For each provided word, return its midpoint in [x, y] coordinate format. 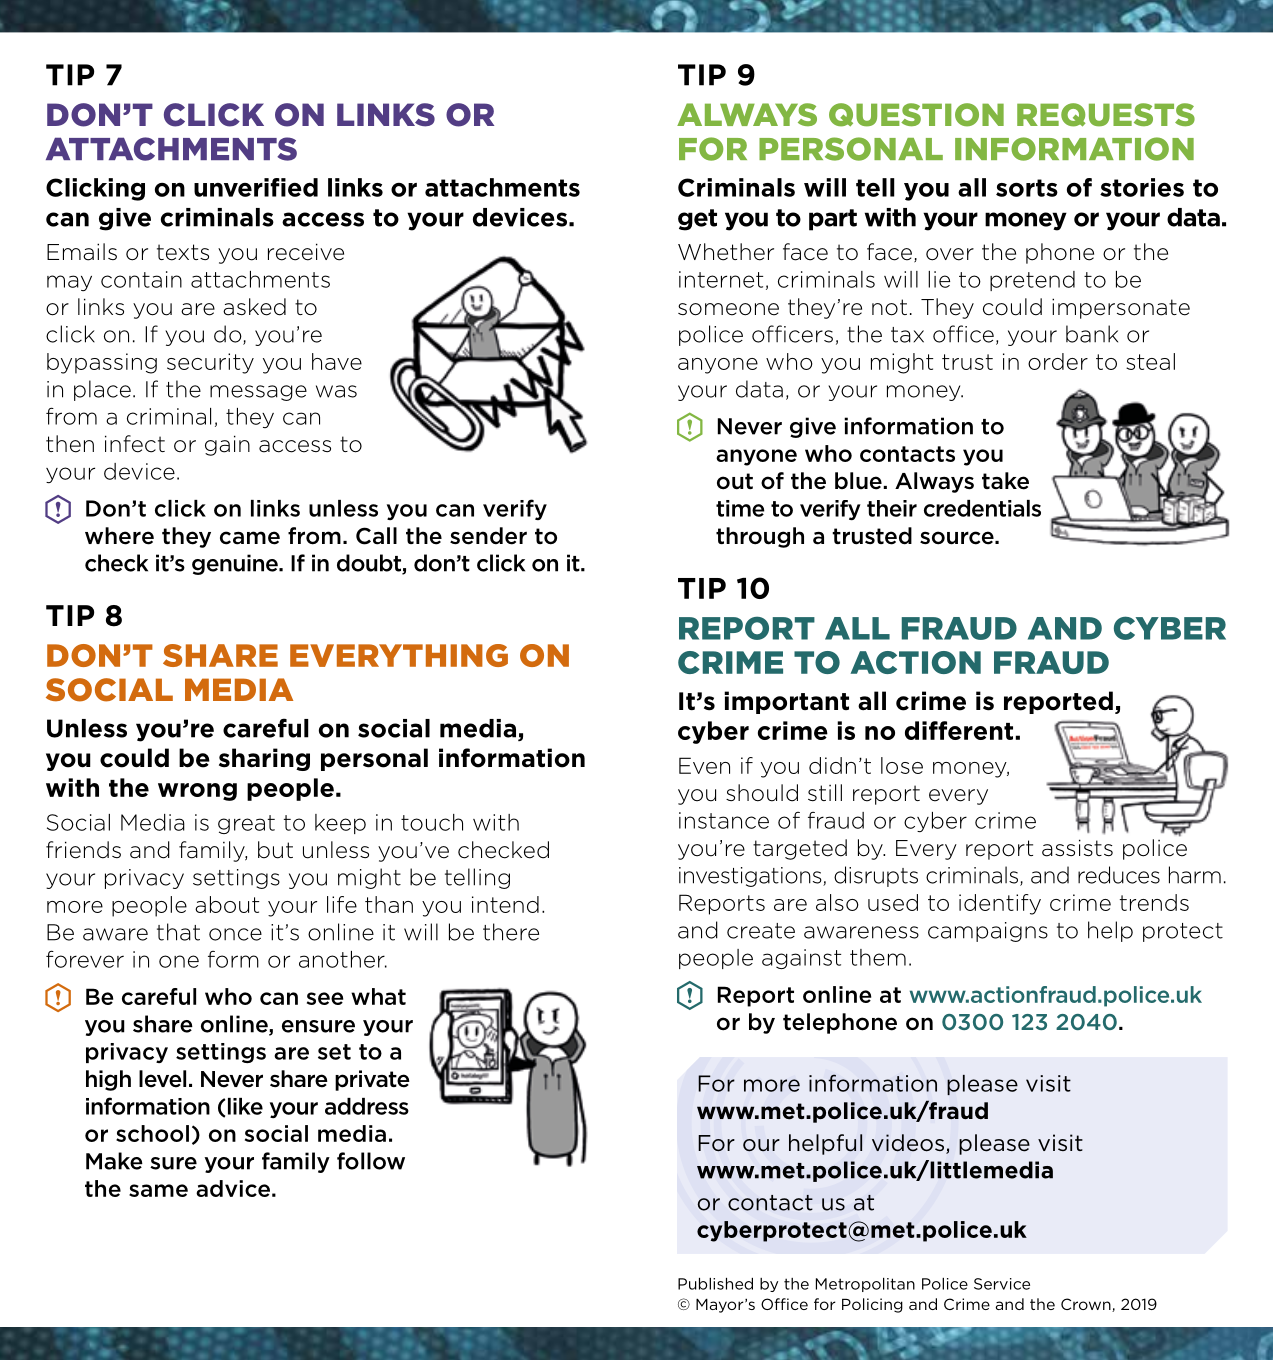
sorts [1027, 188]
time [740, 508]
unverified [256, 187]
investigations [751, 877]
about [227, 904]
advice [233, 1188]
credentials [982, 508]
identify [1000, 904]
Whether [726, 252]
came [250, 538]
